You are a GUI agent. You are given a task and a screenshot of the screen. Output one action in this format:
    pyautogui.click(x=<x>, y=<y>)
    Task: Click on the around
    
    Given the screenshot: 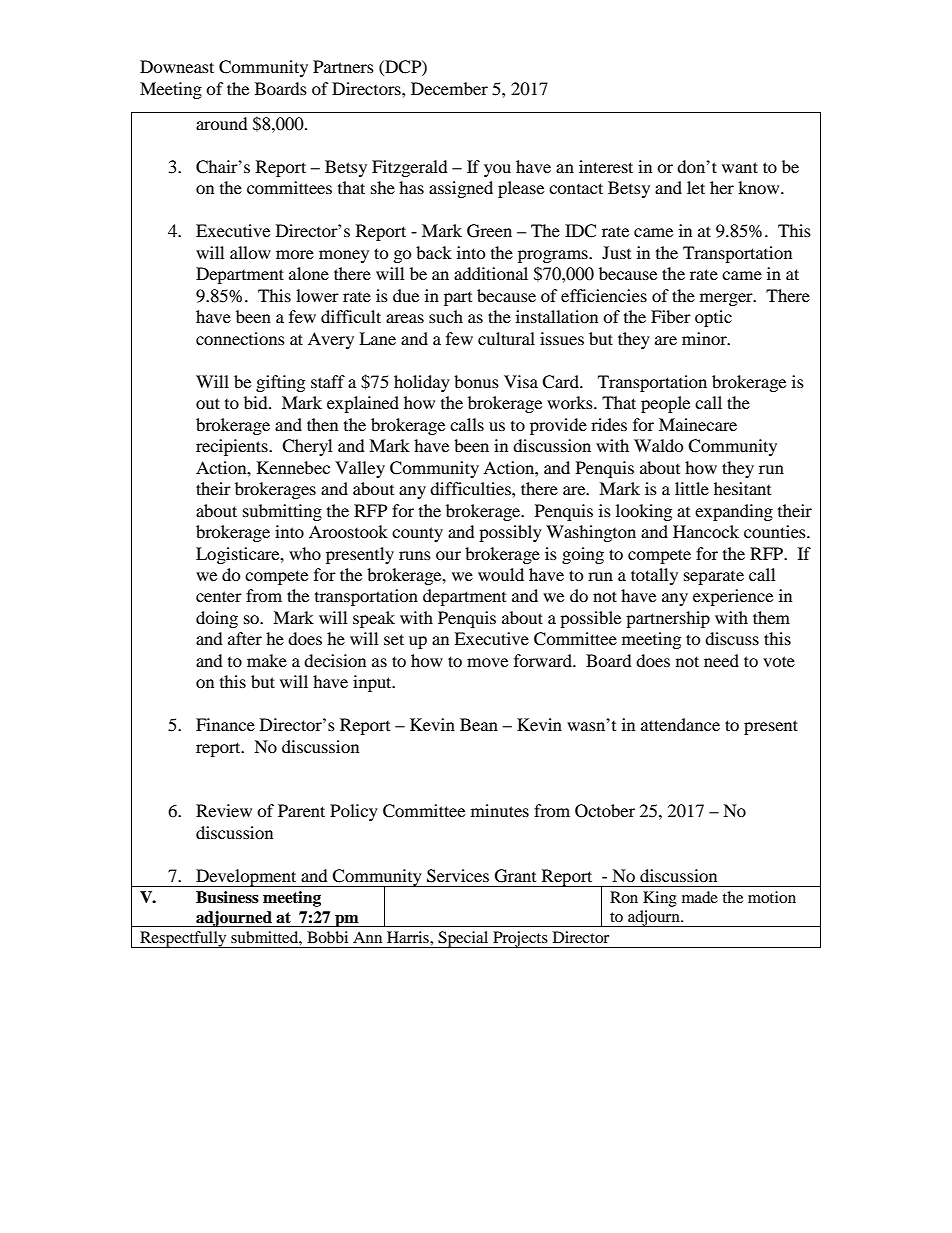 What is the action you would take?
    pyautogui.click(x=222, y=123)
